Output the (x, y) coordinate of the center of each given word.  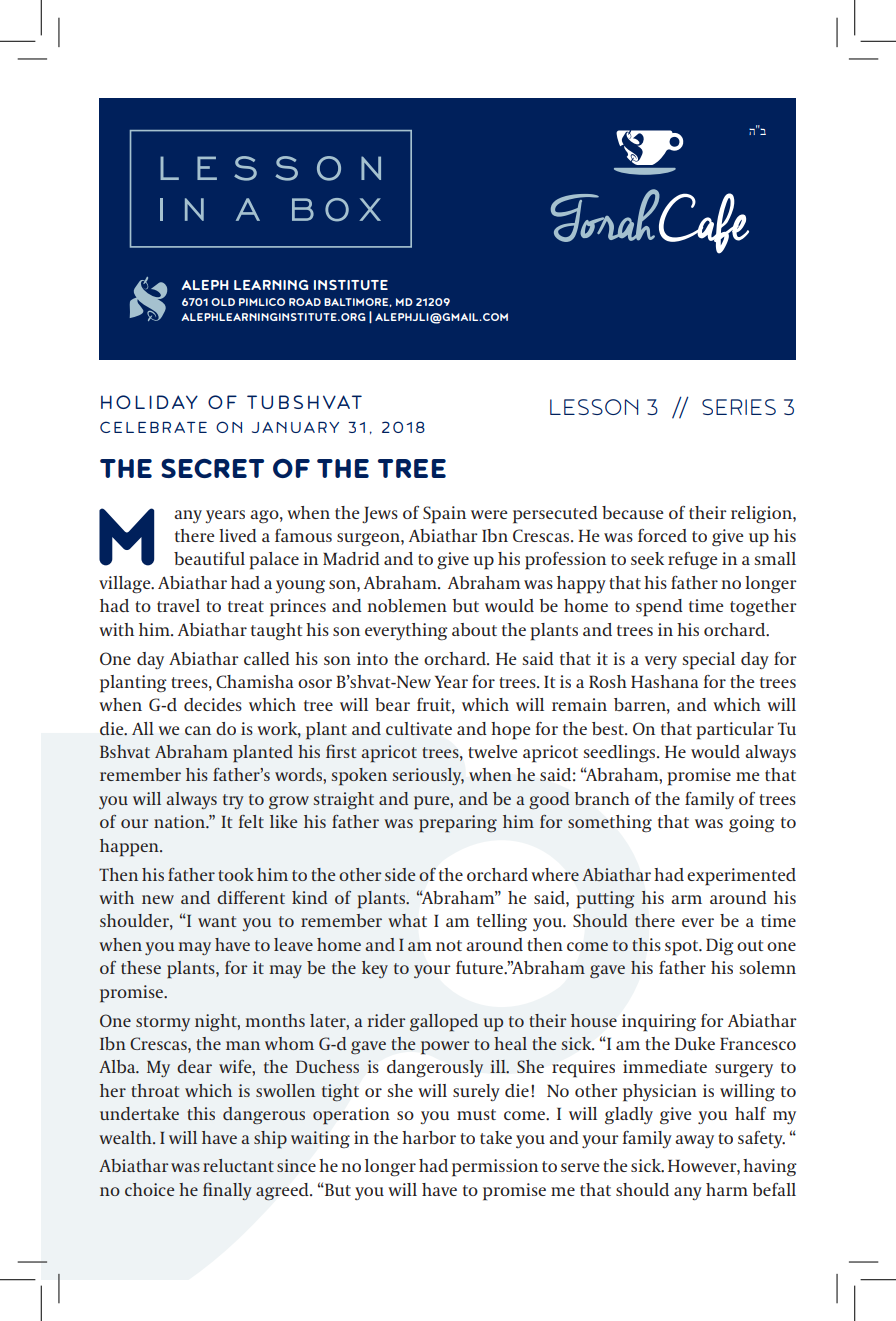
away (694, 1141)
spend (659, 608)
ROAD (305, 302)
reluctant (238, 1165)
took (236, 874)
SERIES (739, 407)
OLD (223, 302)
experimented (741, 877)
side (400, 874)
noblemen (407, 605)
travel (178, 605)
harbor (429, 1137)
